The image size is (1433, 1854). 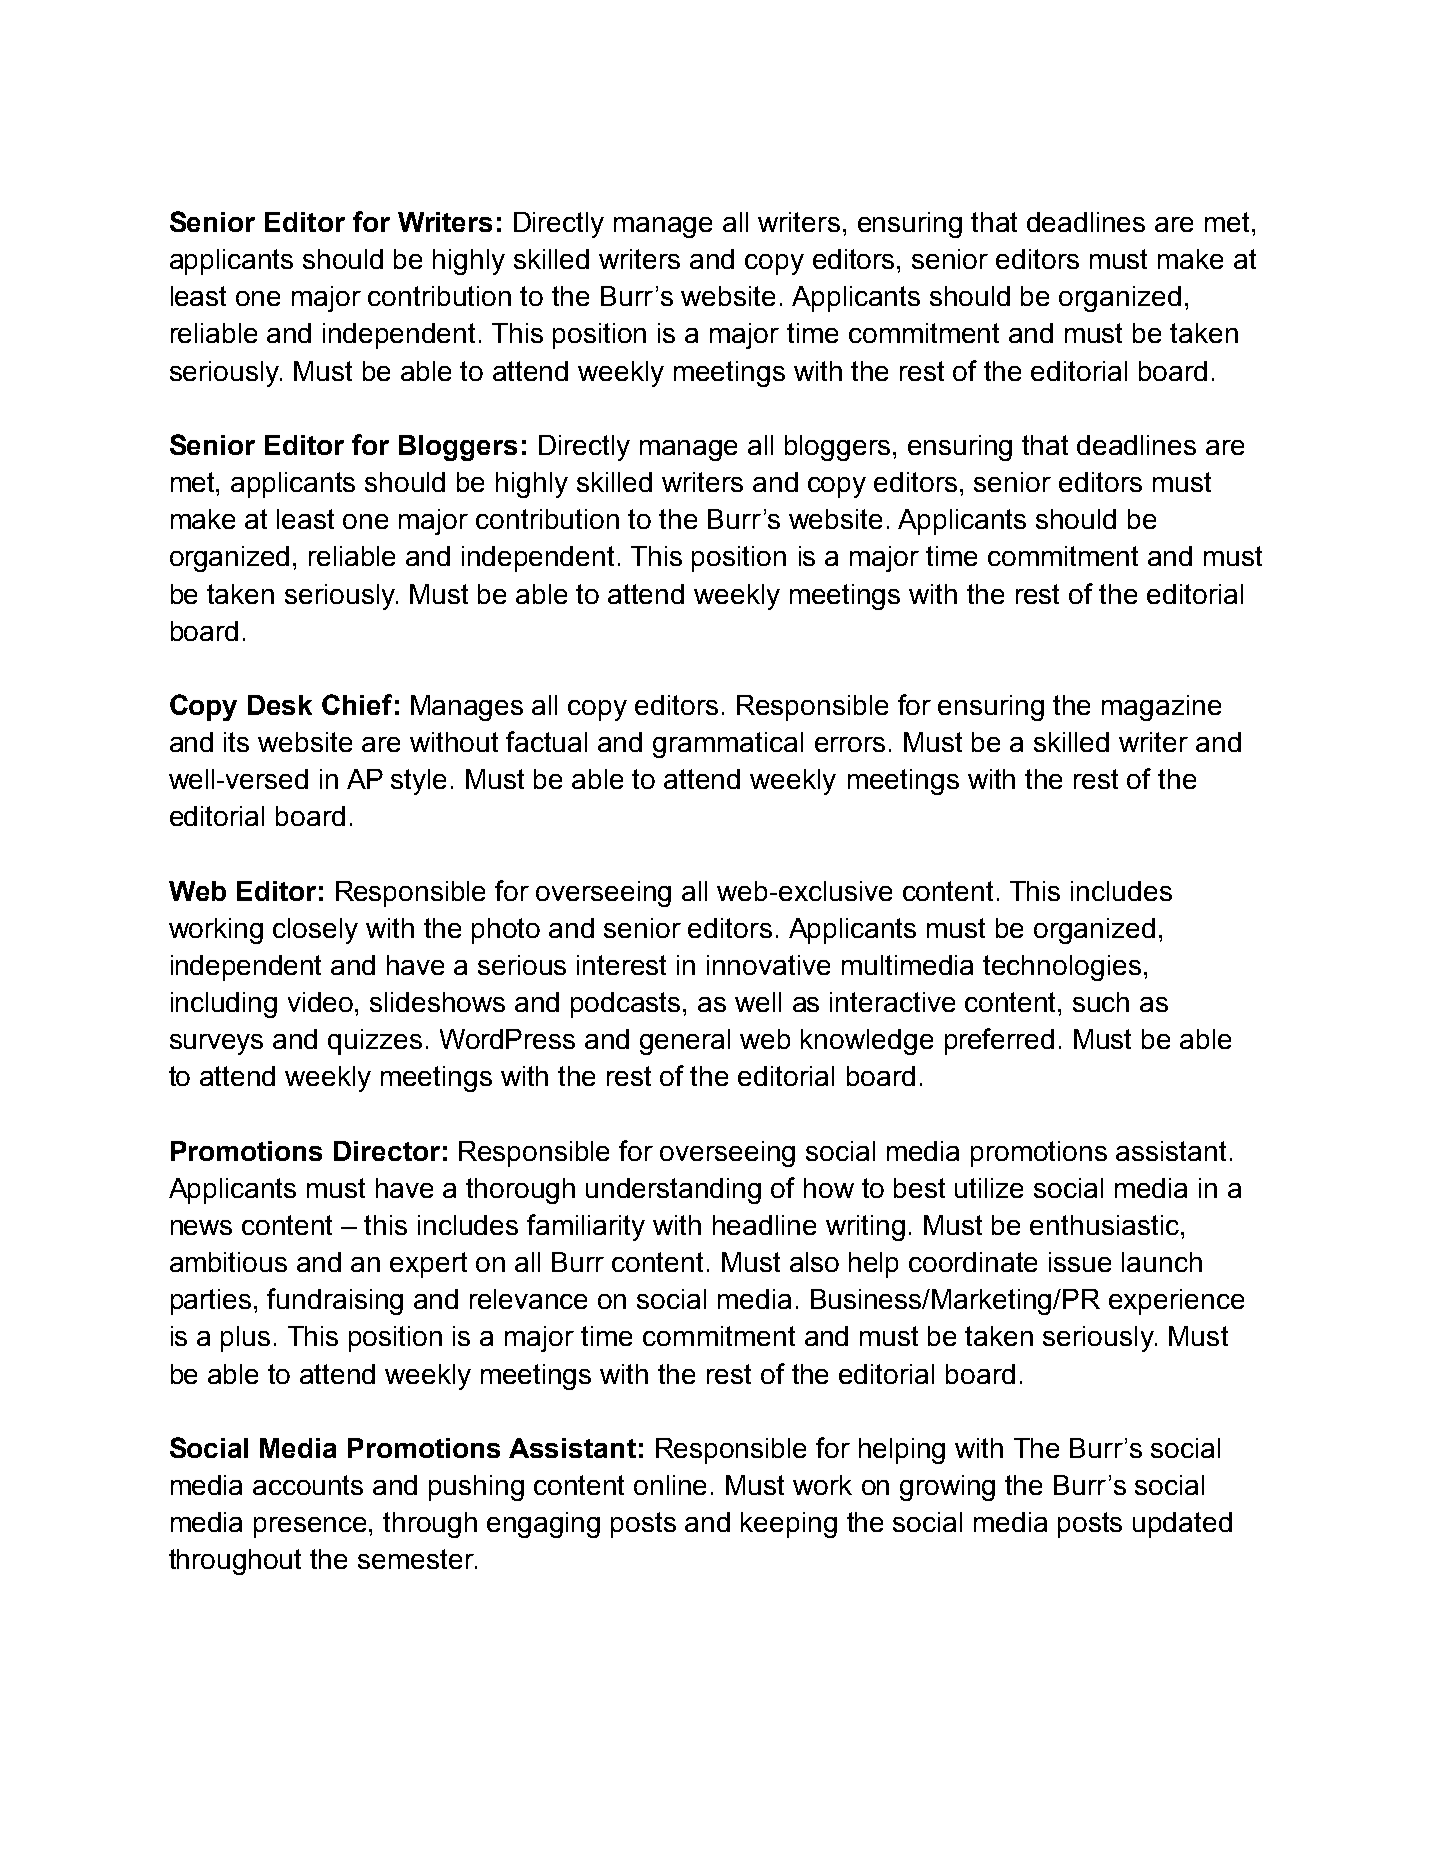 What do you see at coordinates (673, 1191) in the screenshot?
I see `understanding` at bounding box center [673, 1191].
